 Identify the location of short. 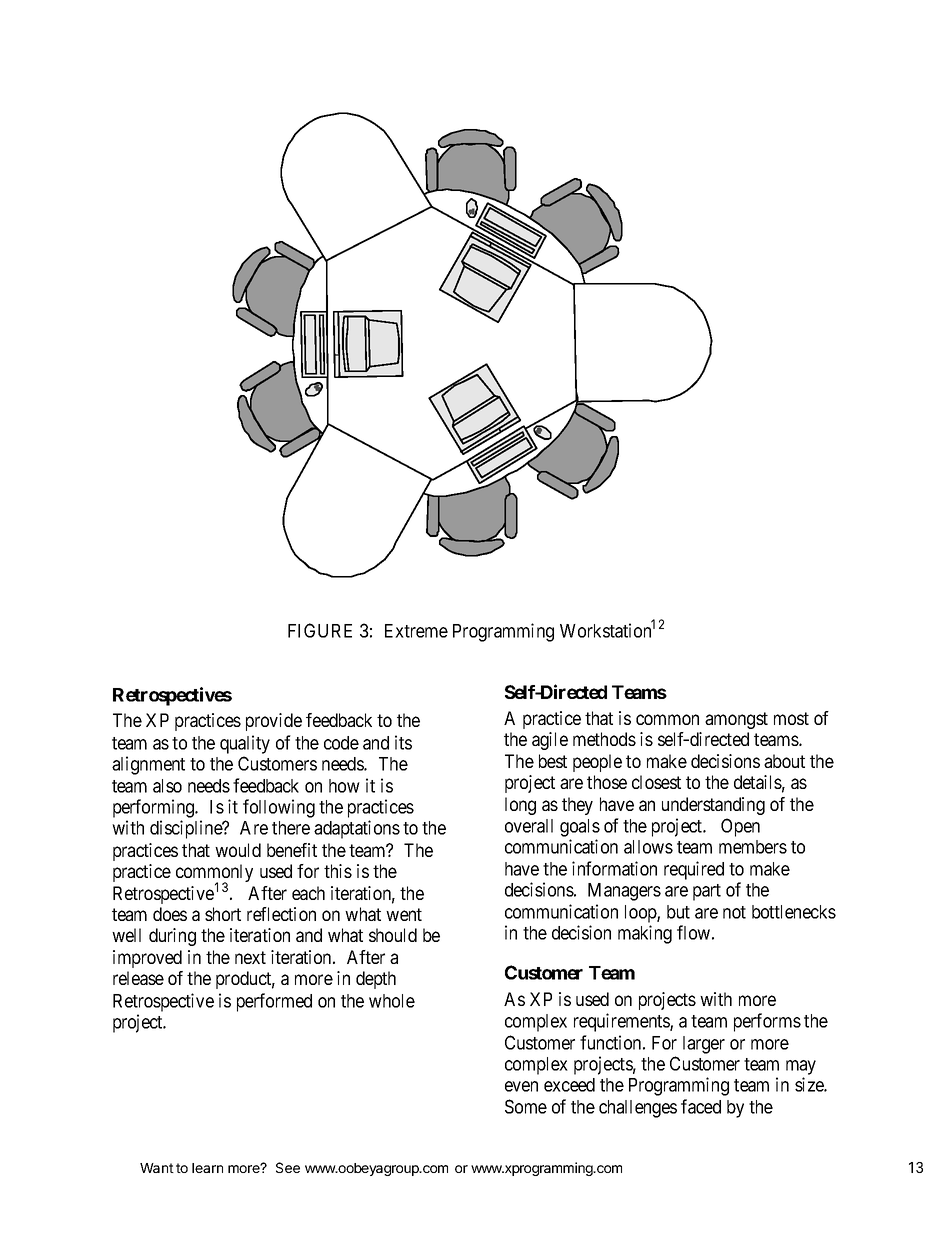
(223, 914).
